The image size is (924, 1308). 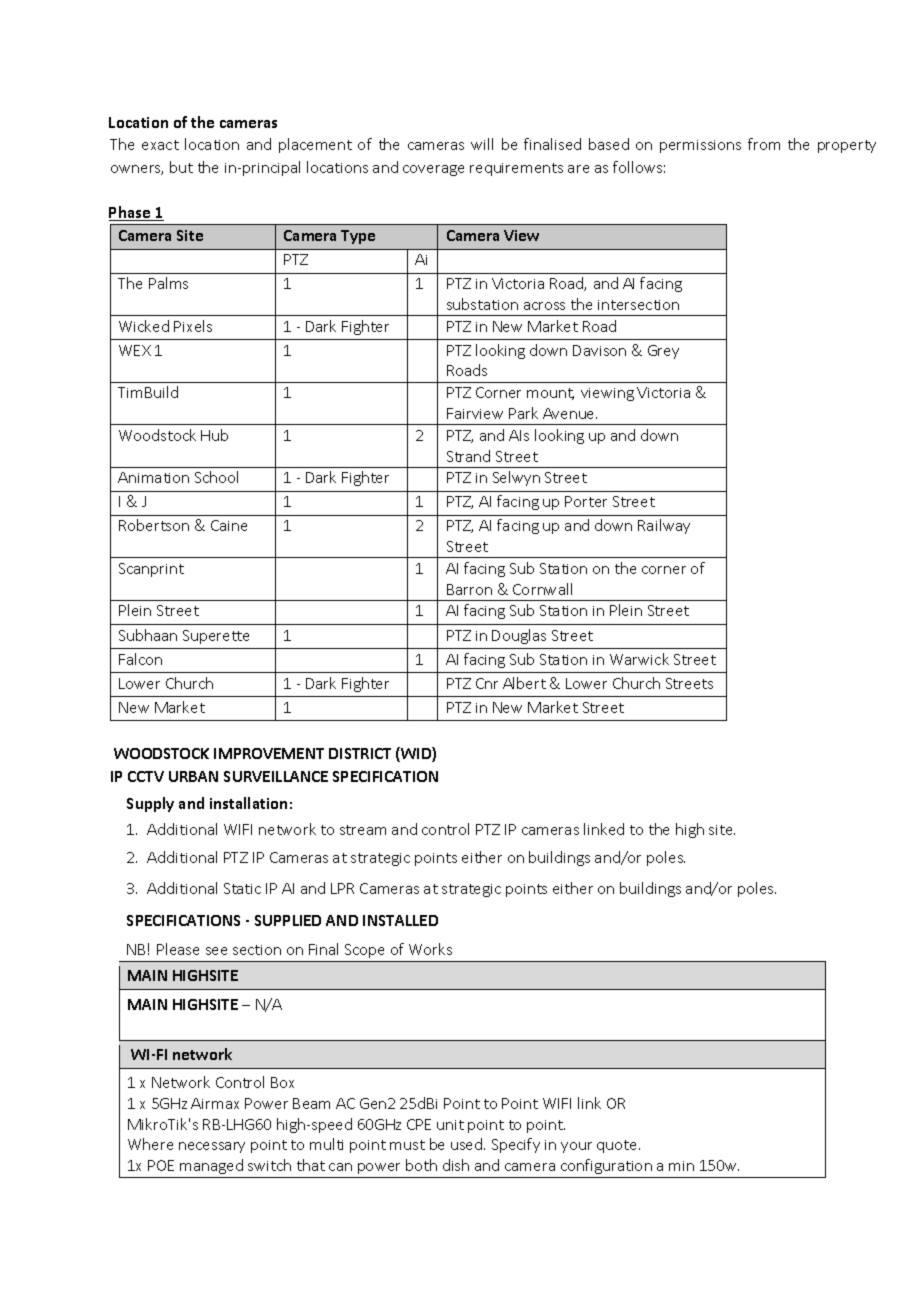 I want to click on but, so click(x=181, y=167).
